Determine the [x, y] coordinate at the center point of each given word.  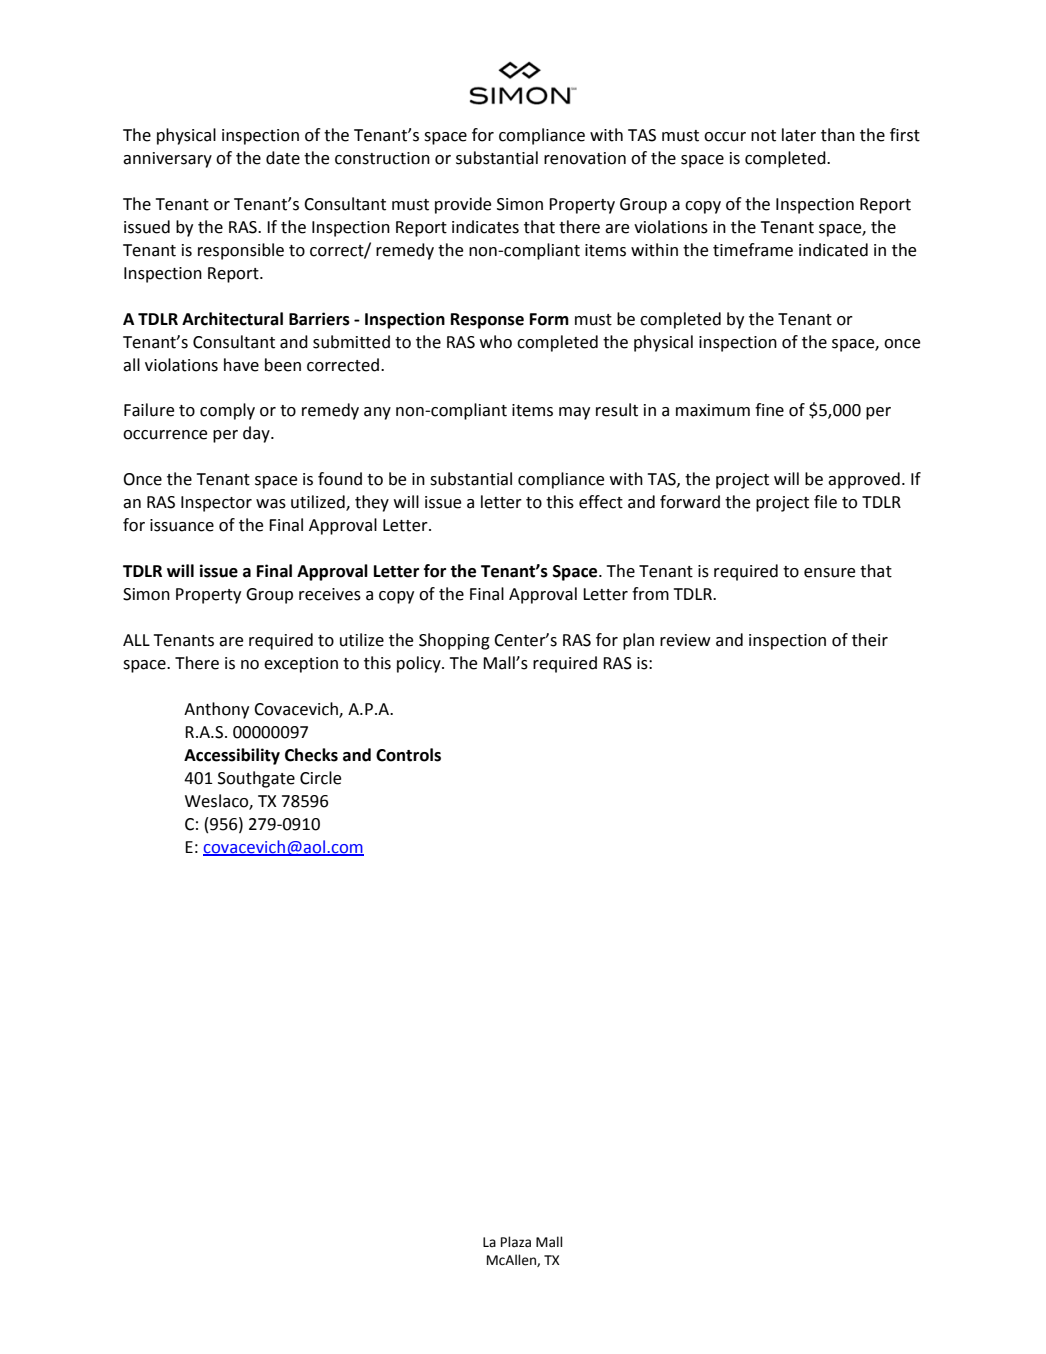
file [825, 502]
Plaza [516, 1242]
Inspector [216, 504]
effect [601, 502]
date [283, 158]
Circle [320, 778]
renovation [585, 158]
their [870, 640]
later [799, 135]
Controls [408, 755]
